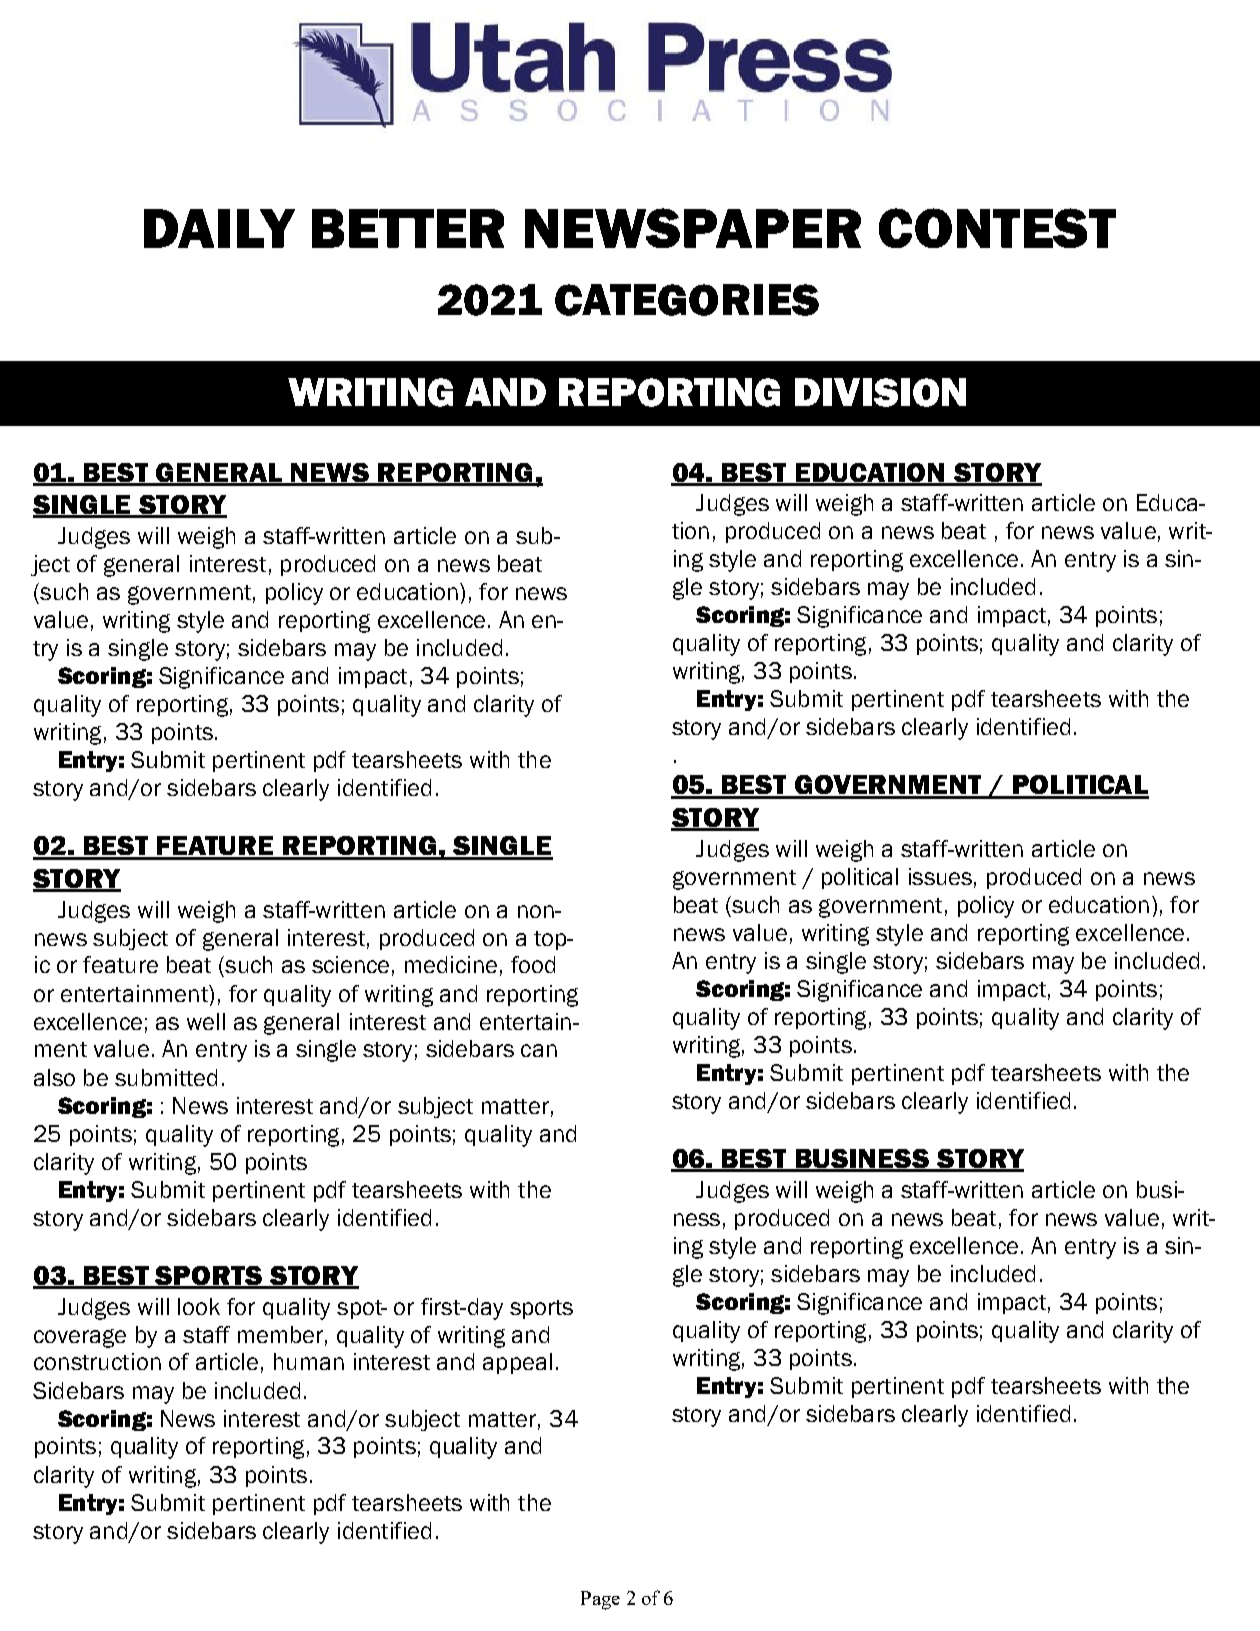  What do you see at coordinates (533, 964) in the screenshot?
I see `food` at bounding box center [533, 964].
